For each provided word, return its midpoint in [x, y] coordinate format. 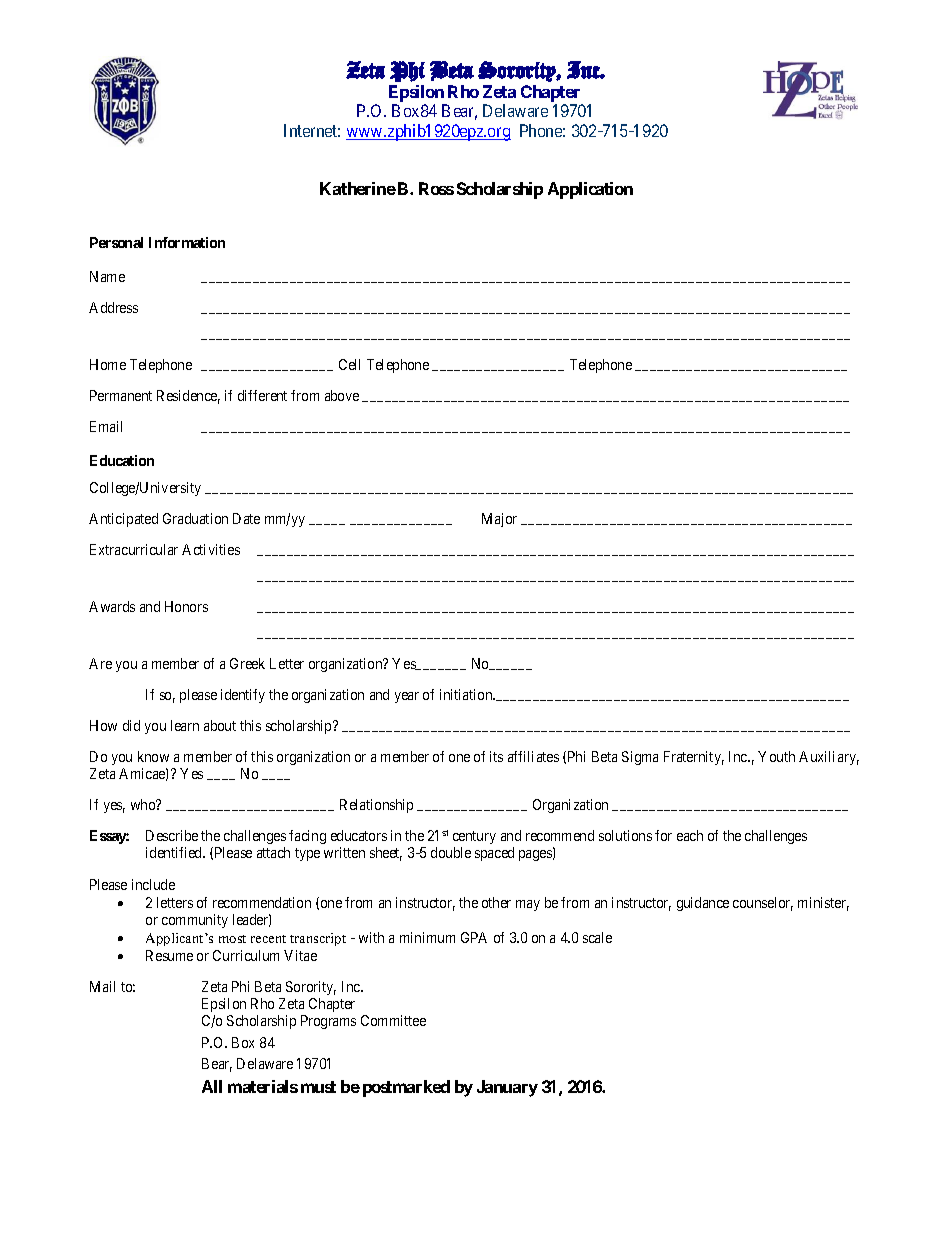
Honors [186, 606]
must [318, 1087]
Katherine [358, 188]
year [407, 697]
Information [187, 242]
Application [590, 190]
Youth [776, 756]
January [507, 1088]
